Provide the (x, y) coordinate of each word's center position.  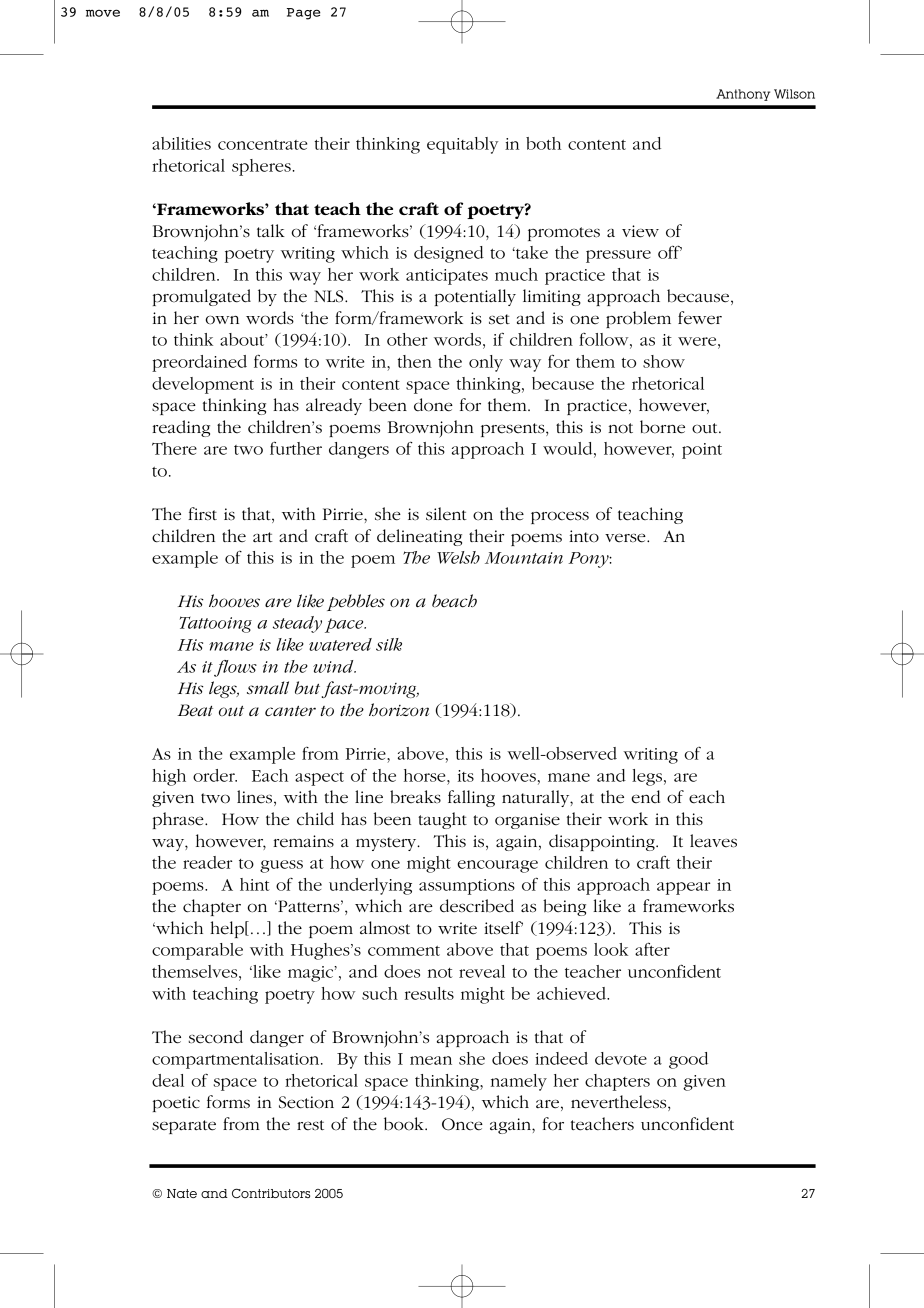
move (103, 13)
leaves (713, 841)
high (169, 777)
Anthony (743, 95)
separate (184, 1127)
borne (662, 427)
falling (471, 798)
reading (181, 428)
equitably (462, 145)
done (433, 405)
